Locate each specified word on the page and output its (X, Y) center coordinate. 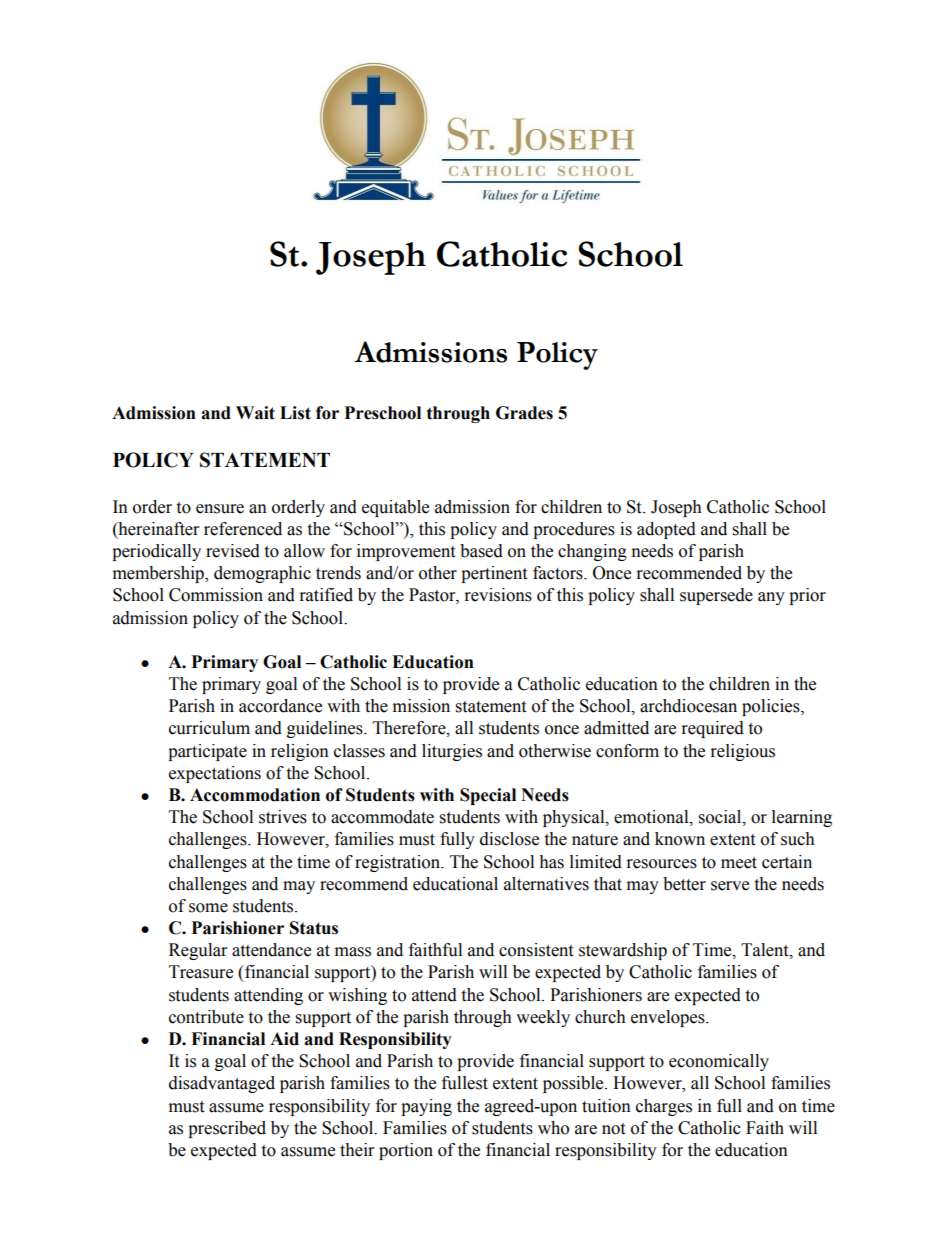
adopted (666, 530)
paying (426, 1107)
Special (488, 796)
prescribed (227, 1129)
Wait (255, 413)
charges (664, 1107)
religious (743, 752)
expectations (215, 774)
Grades (524, 413)
